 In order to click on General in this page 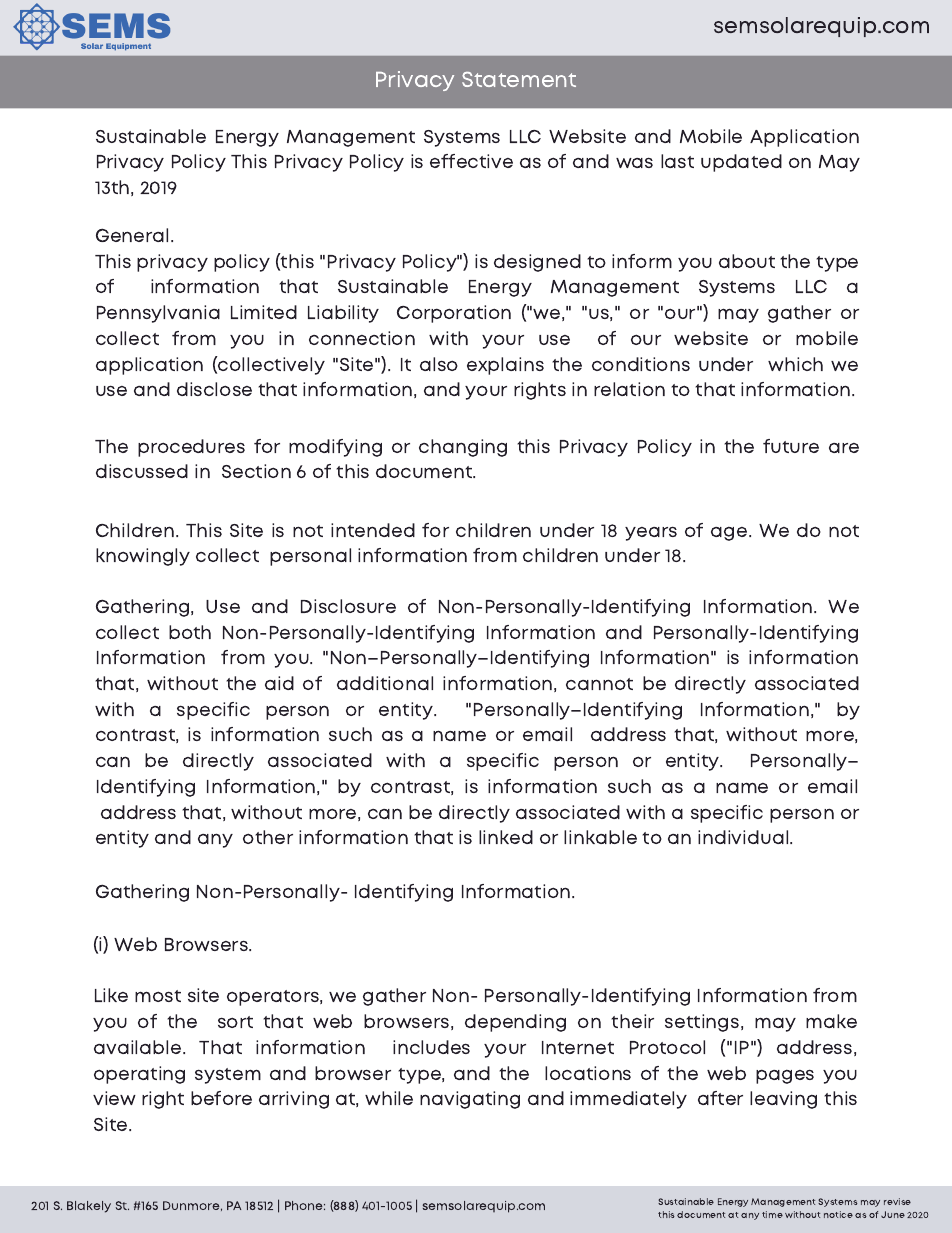, I will do `click(134, 235)`.
